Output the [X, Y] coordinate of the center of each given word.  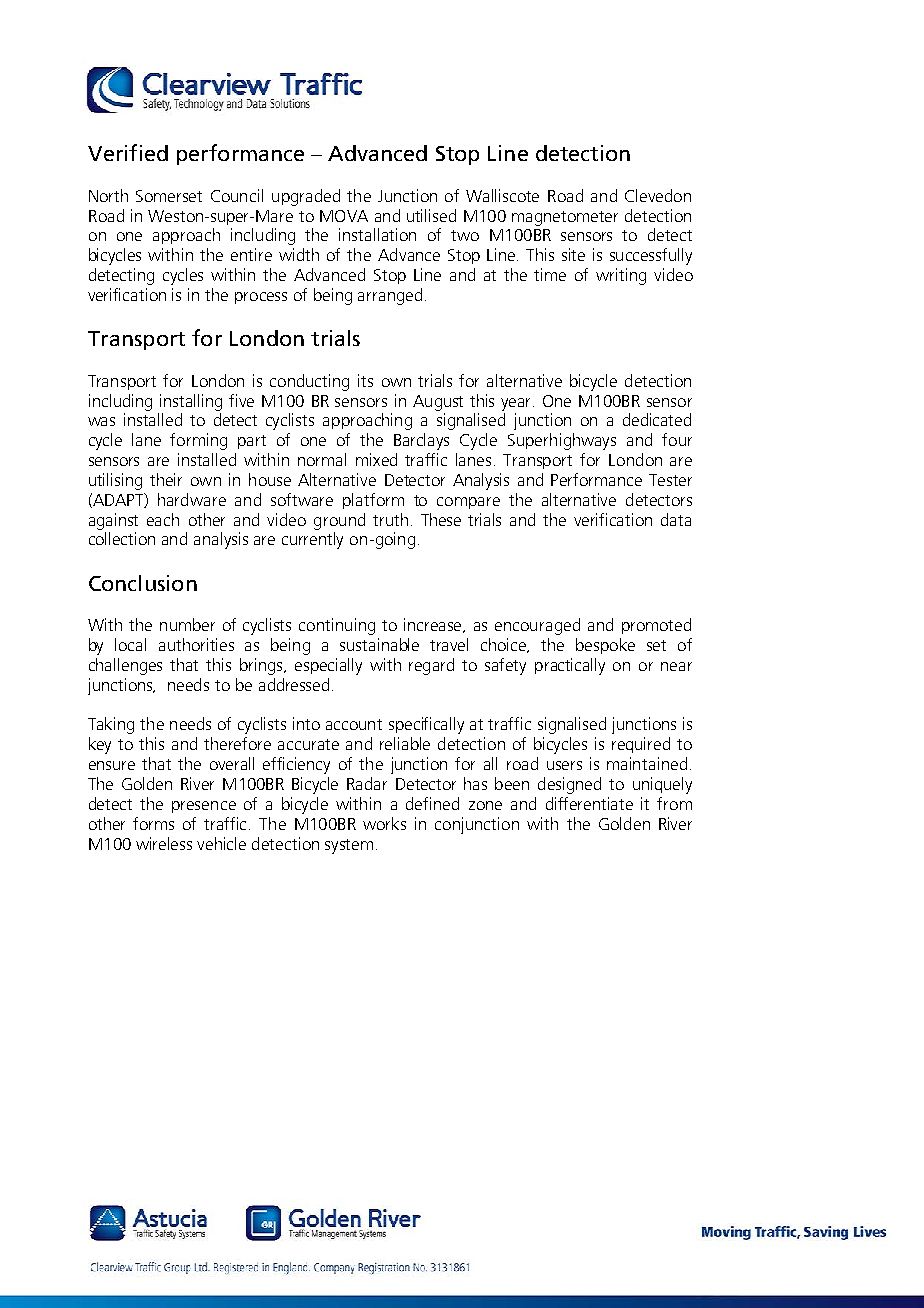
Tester [670, 480]
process [261, 298]
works [384, 823]
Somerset [169, 196]
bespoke [605, 646]
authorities [196, 644]
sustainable [379, 644]
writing [621, 276]
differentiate [589, 803]
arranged [390, 296]
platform [373, 501]
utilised [431, 215]
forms [153, 823]
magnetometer [565, 218]
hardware [192, 499]
